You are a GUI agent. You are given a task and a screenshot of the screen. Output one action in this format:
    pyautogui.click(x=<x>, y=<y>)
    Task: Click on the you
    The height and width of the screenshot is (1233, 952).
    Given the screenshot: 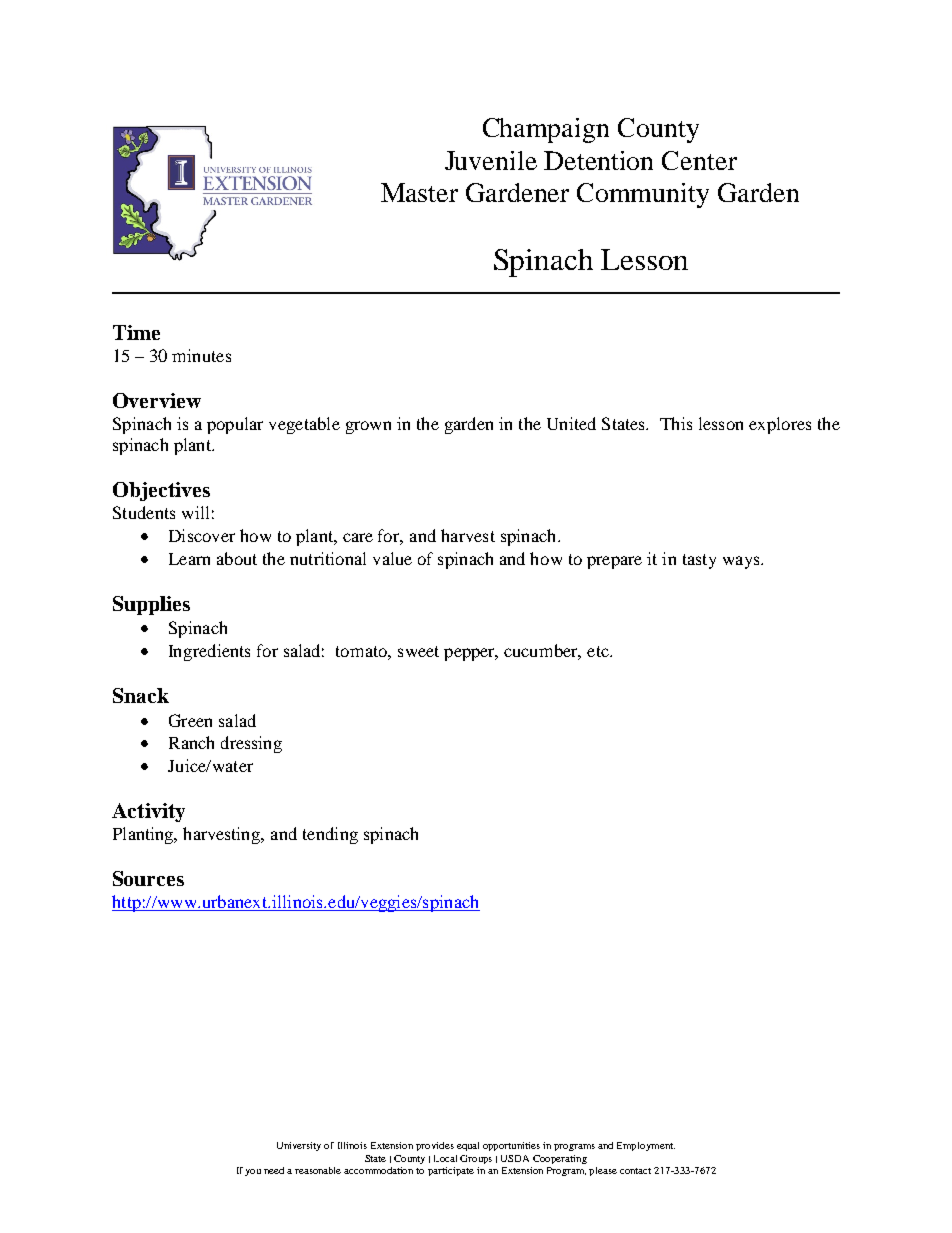 What is the action you would take?
    pyautogui.click(x=253, y=1172)
